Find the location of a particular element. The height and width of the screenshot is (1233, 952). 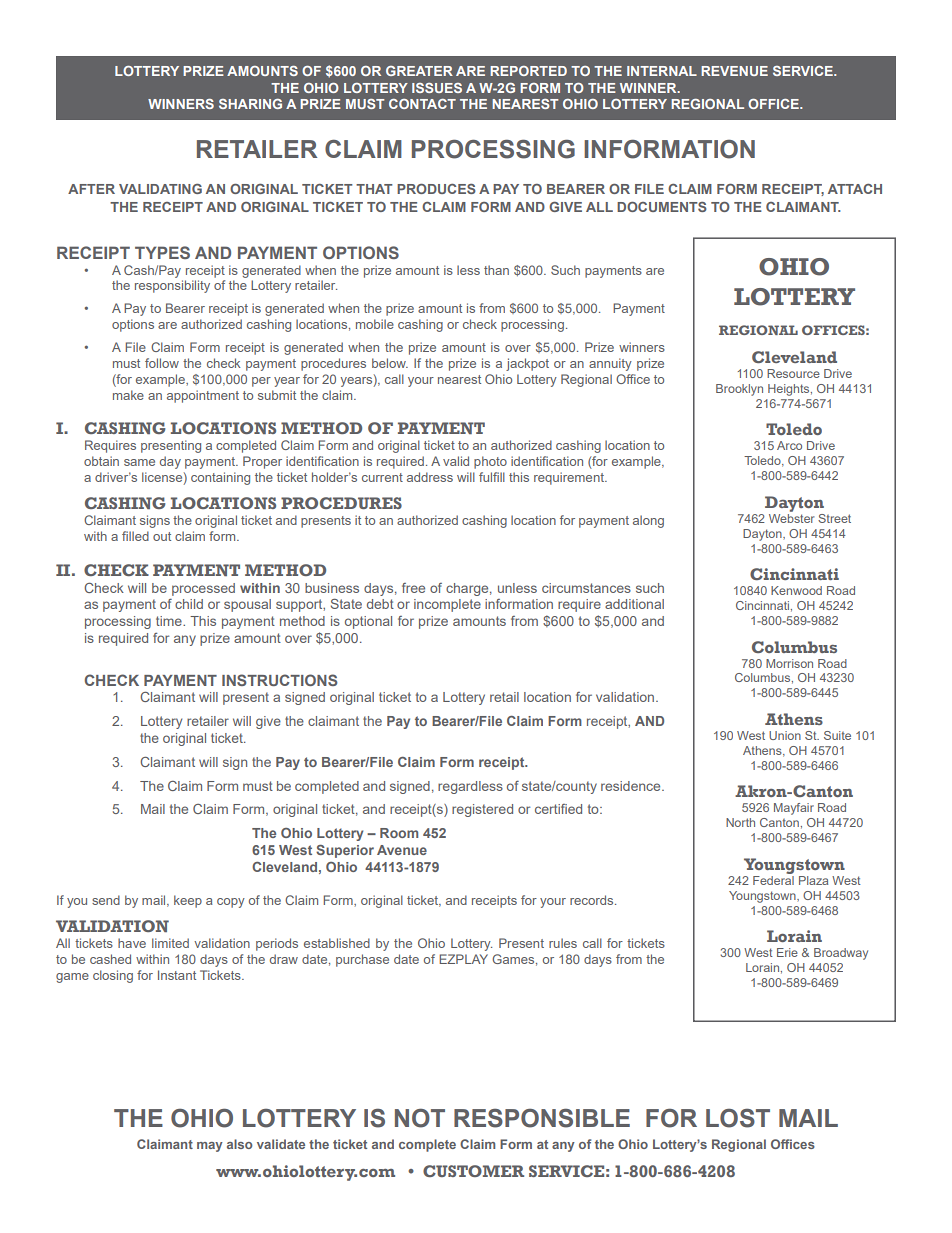

Mayfair is located at coordinates (794, 809).
